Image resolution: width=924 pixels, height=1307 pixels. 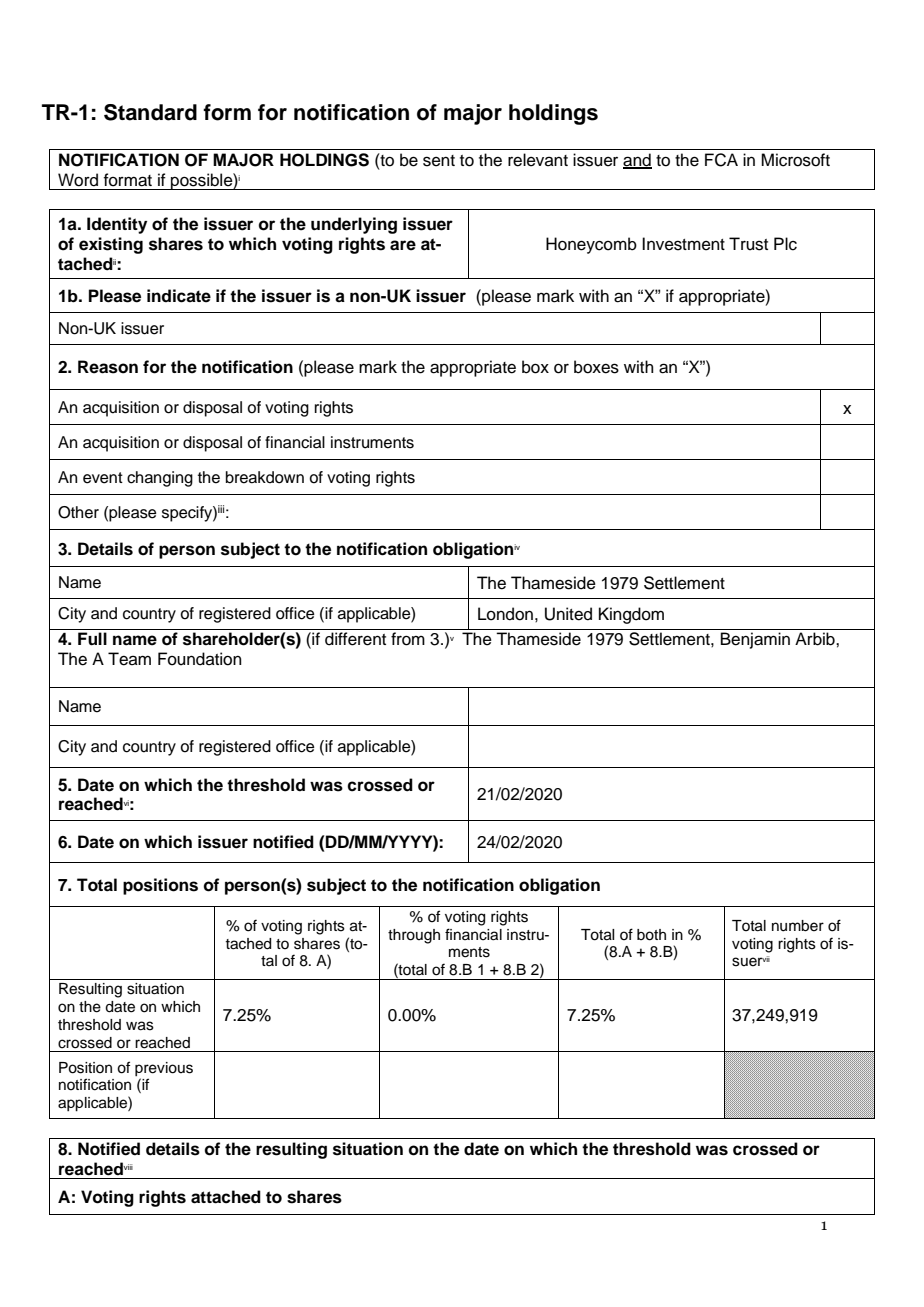 What do you see at coordinates (150, 112) in the document?
I see `Standard` at bounding box center [150, 112].
